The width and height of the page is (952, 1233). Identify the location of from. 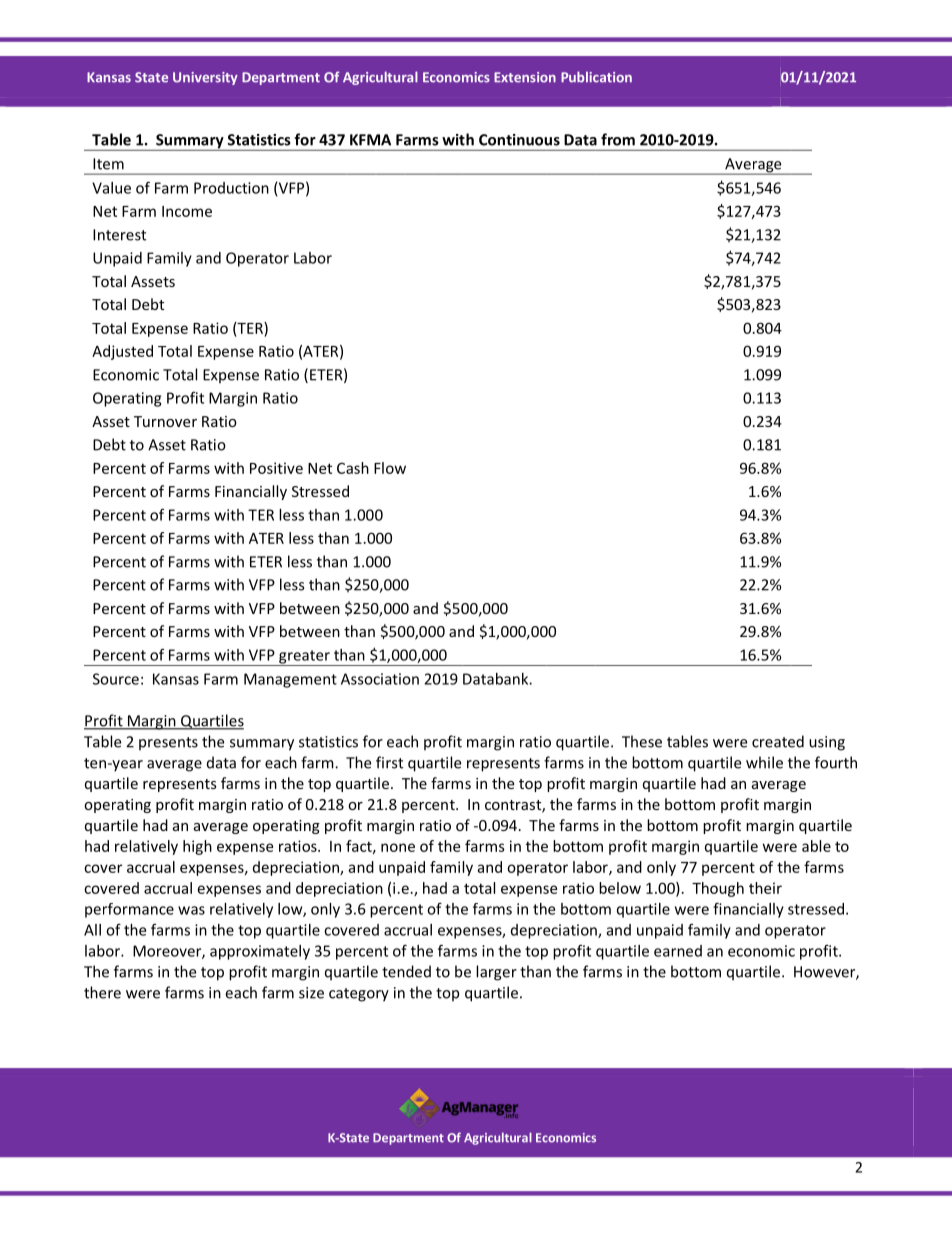
(618, 139).
